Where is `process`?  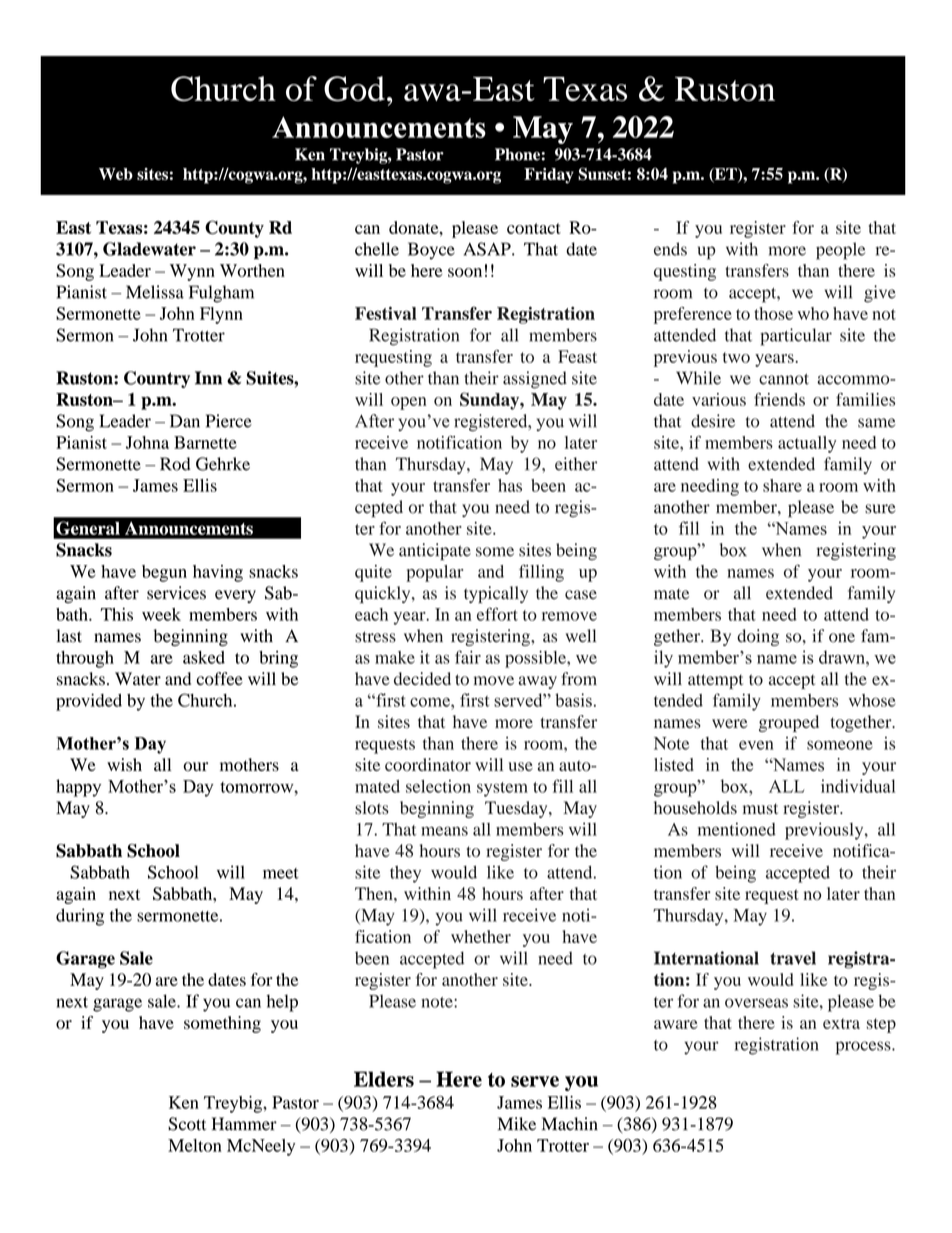
process is located at coordinates (864, 1048).
